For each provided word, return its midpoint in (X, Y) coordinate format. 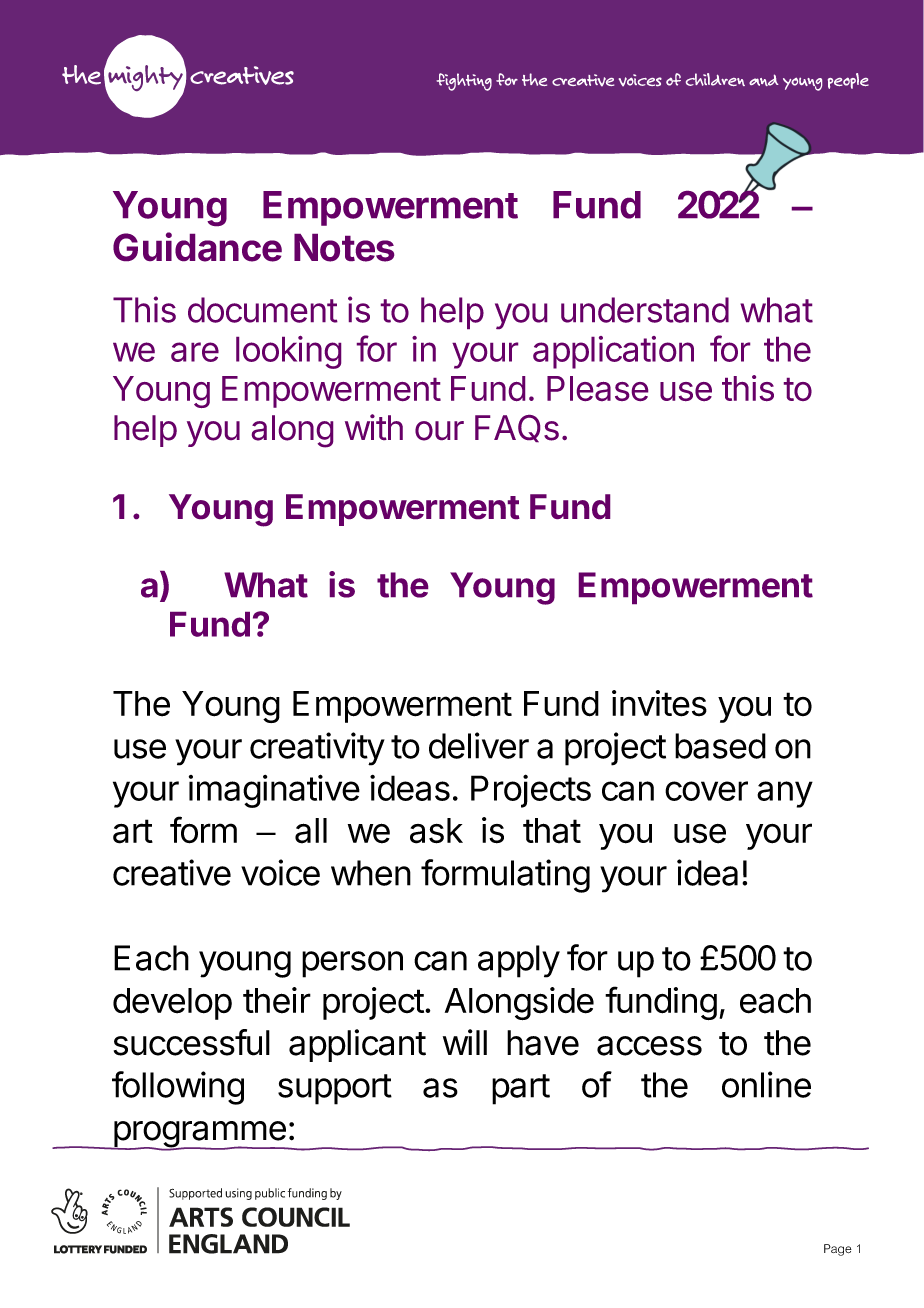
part (521, 1089)
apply (519, 961)
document (263, 310)
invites (659, 703)
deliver (479, 745)
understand (645, 310)
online (766, 1084)
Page (838, 1250)
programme (199, 1135)
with (374, 427)
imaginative (274, 791)
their (277, 1000)
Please (597, 388)
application (613, 352)
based (720, 746)
